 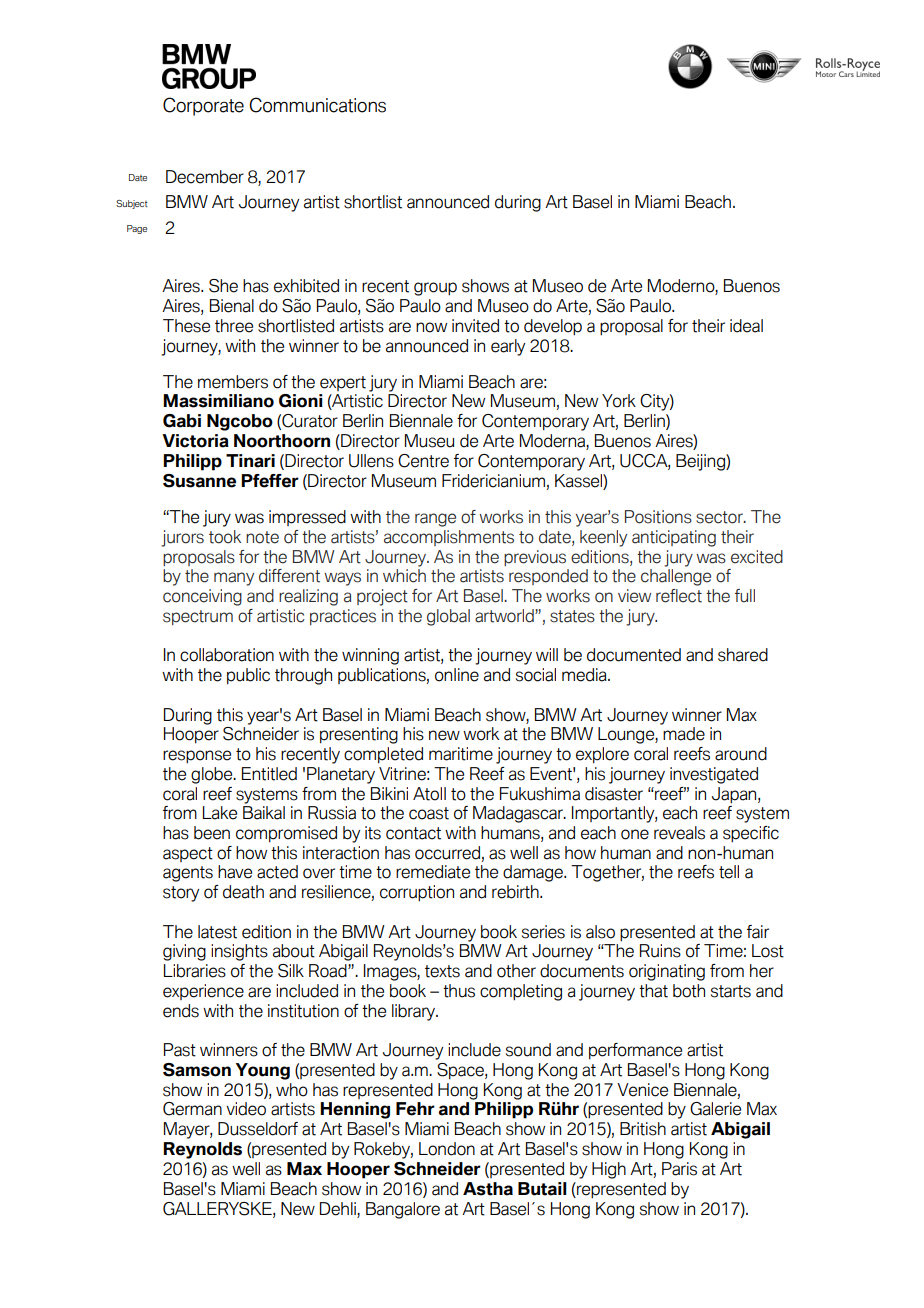 I want to click on shared, so click(x=743, y=655).
